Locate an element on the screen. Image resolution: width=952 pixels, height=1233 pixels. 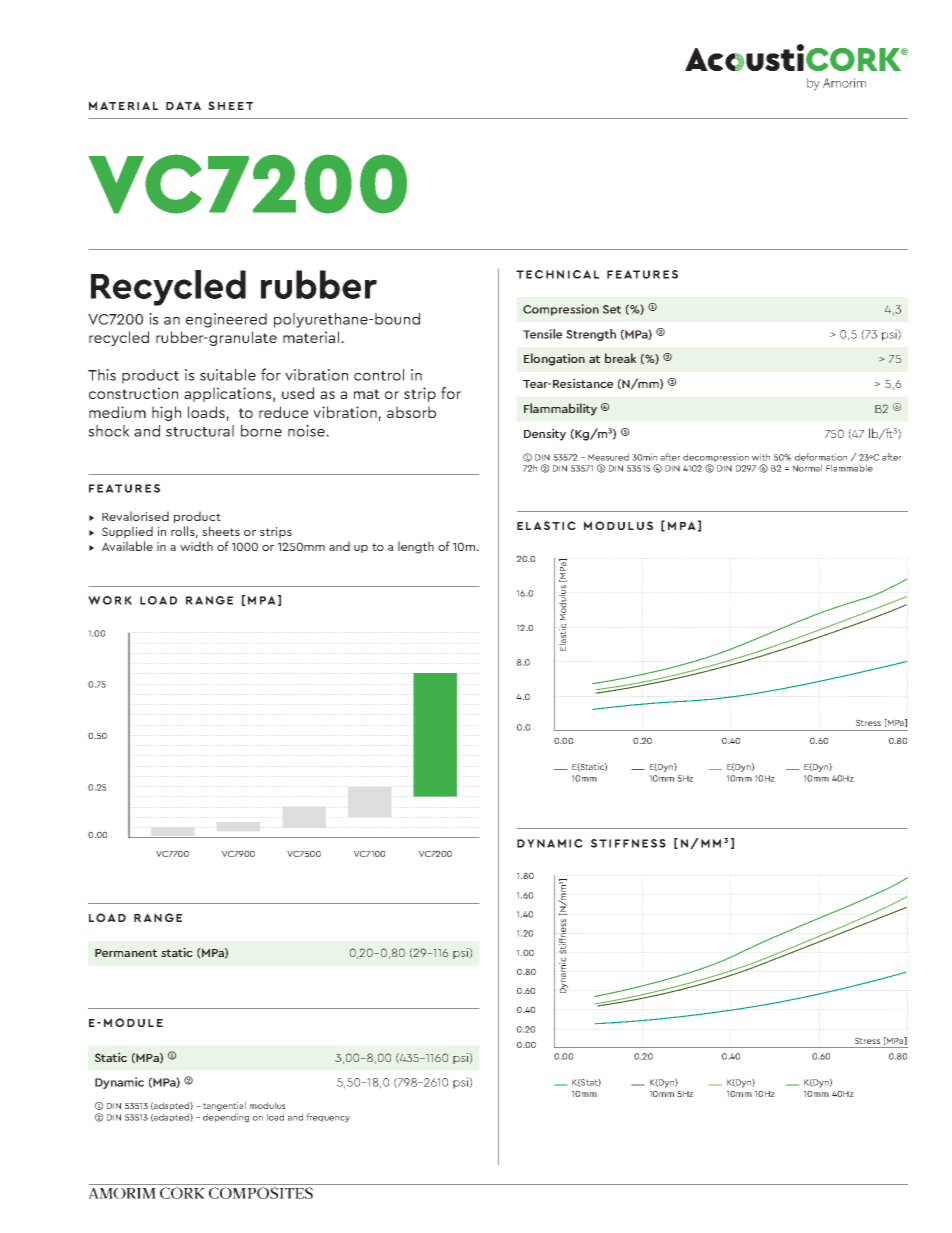
depending is located at coordinates (226, 1118).
